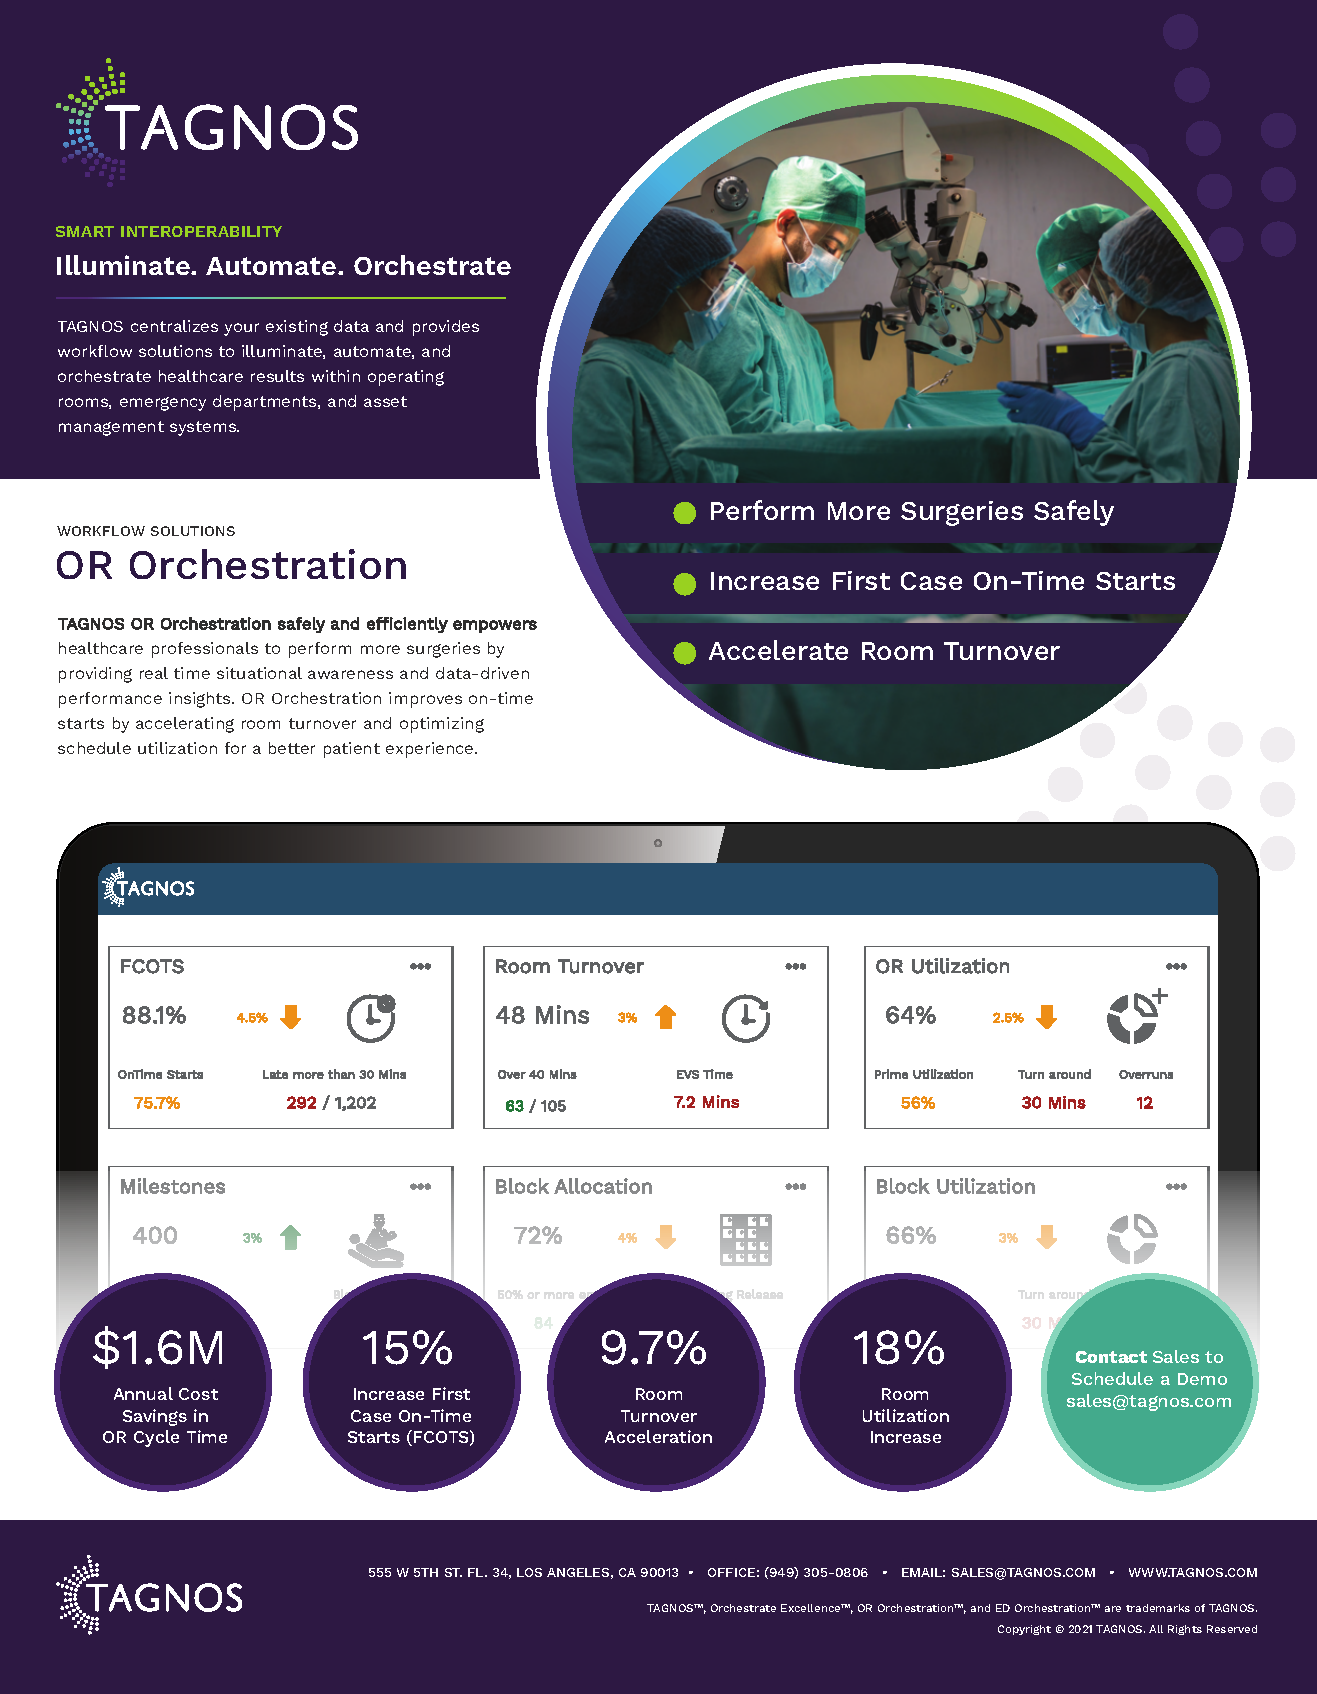 This screenshot has width=1317, height=1694. Describe the element at coordinates (201, 700) in the screenshot. I see `insights` at that location.
